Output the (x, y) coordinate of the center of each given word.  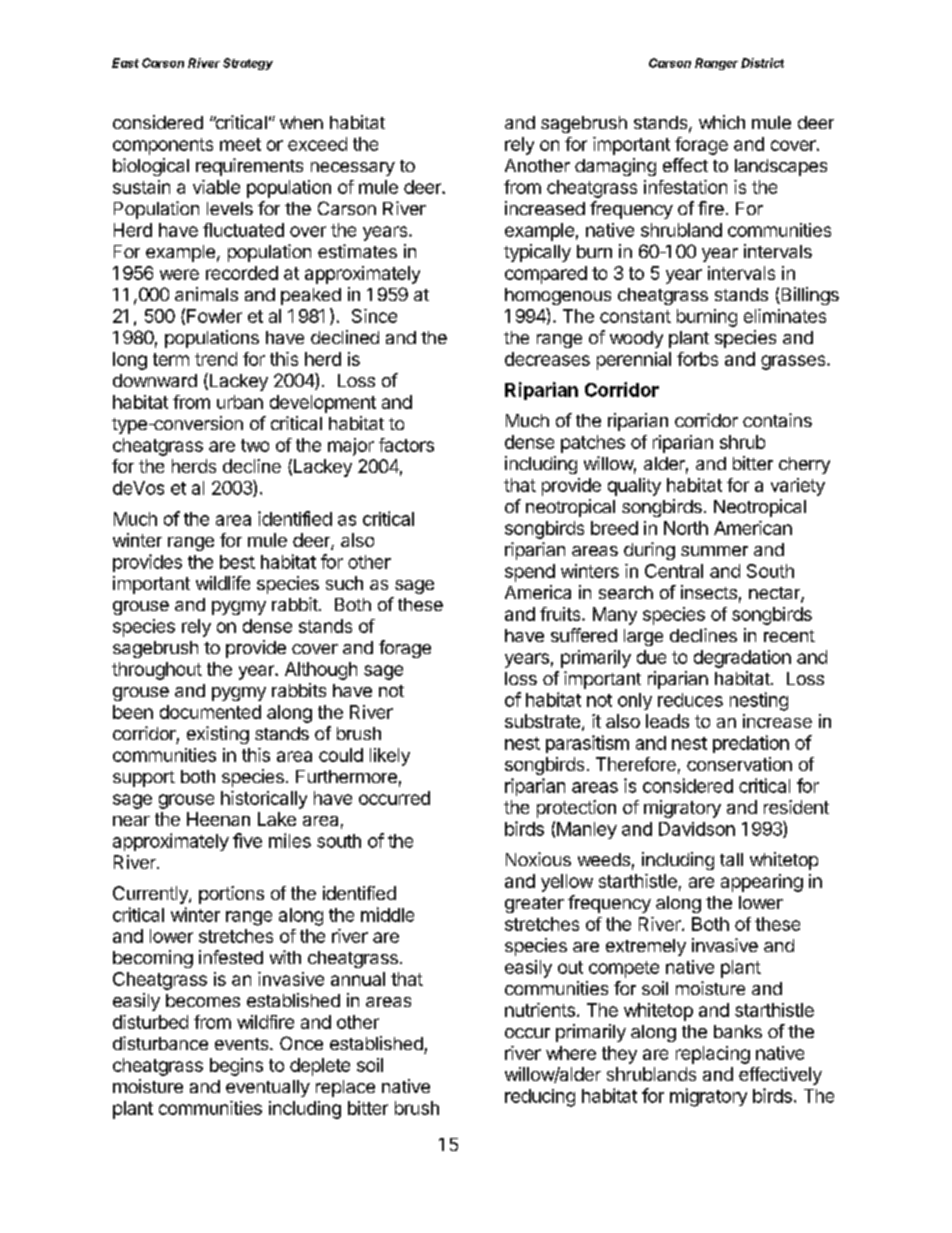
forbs (697, 359)
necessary (353, 169)
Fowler (214, 316)
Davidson (697, 829)
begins (236, 1067)
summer (714, 551)
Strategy (248, 64)
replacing (713, 1055)
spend (530, 573)
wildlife (223, 583)
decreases (547, 359)
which (722, 122)
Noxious (538, 859)
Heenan (218, 819)
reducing (540, 1098)
